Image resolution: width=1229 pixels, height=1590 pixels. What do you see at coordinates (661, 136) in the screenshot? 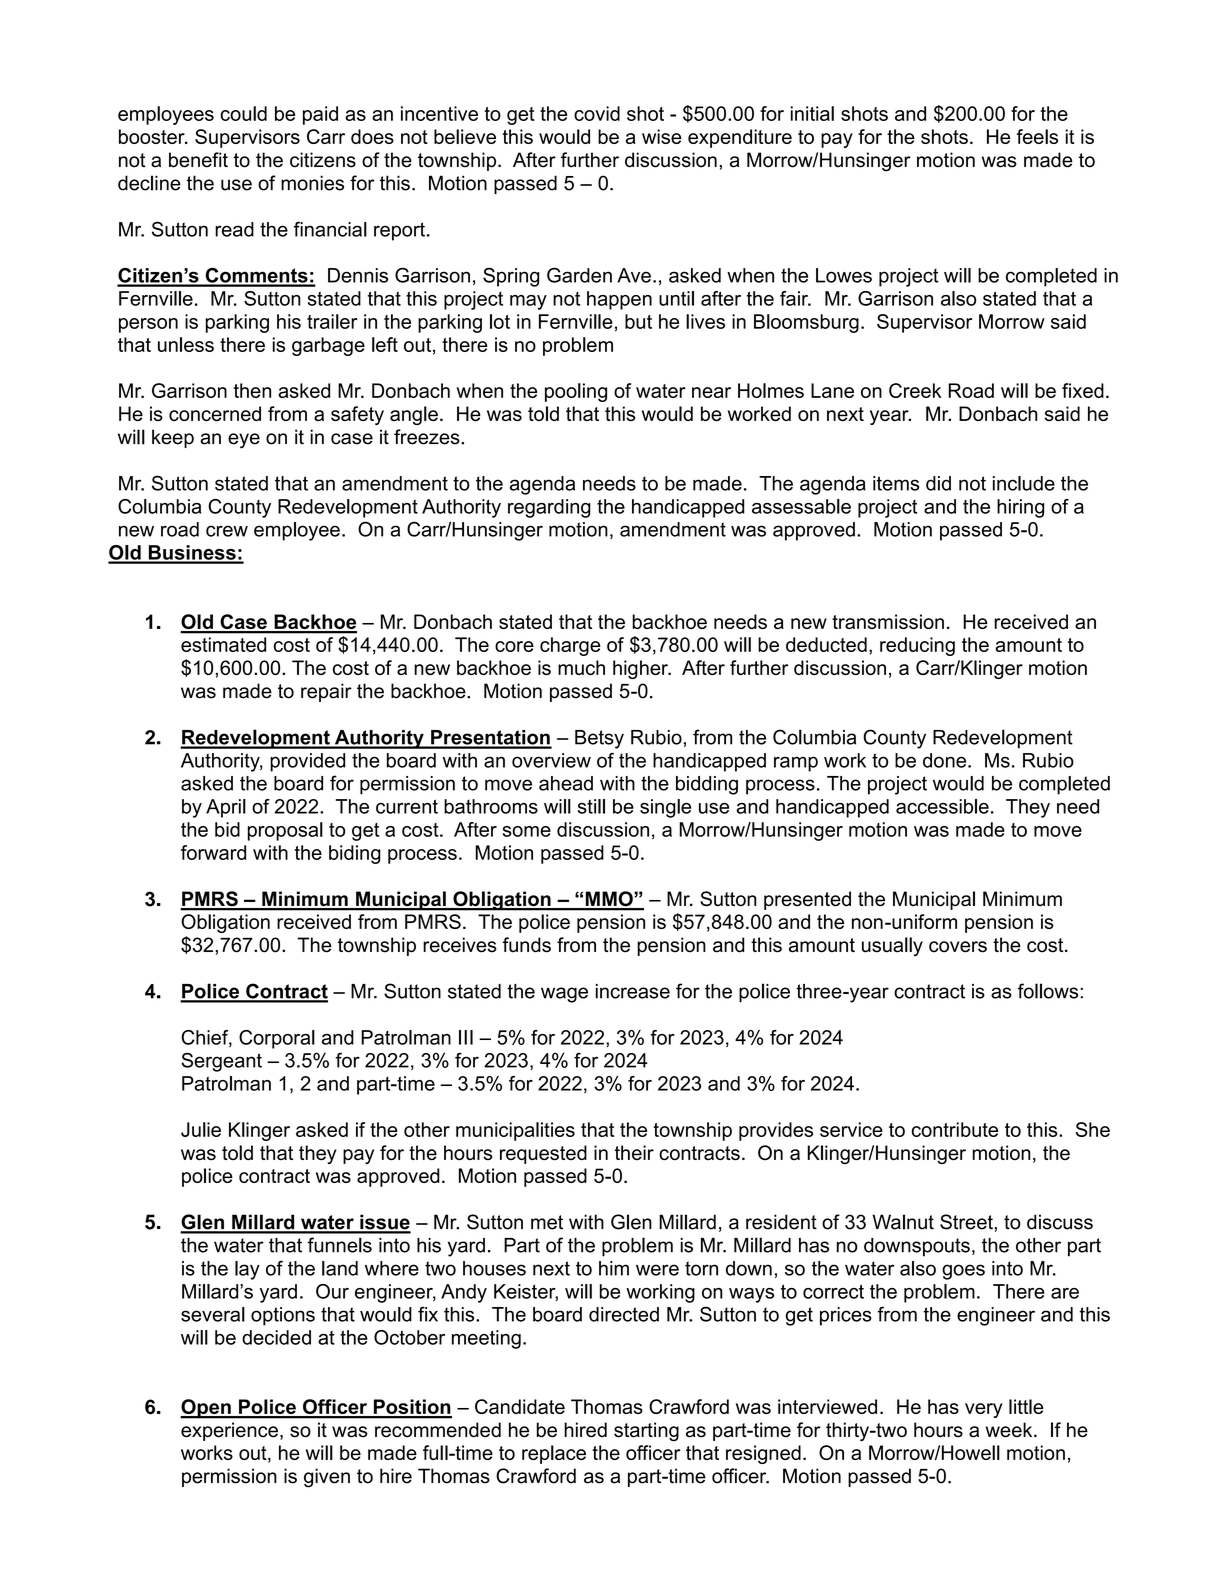
I see `wise` at bounding box center [661, 136].
